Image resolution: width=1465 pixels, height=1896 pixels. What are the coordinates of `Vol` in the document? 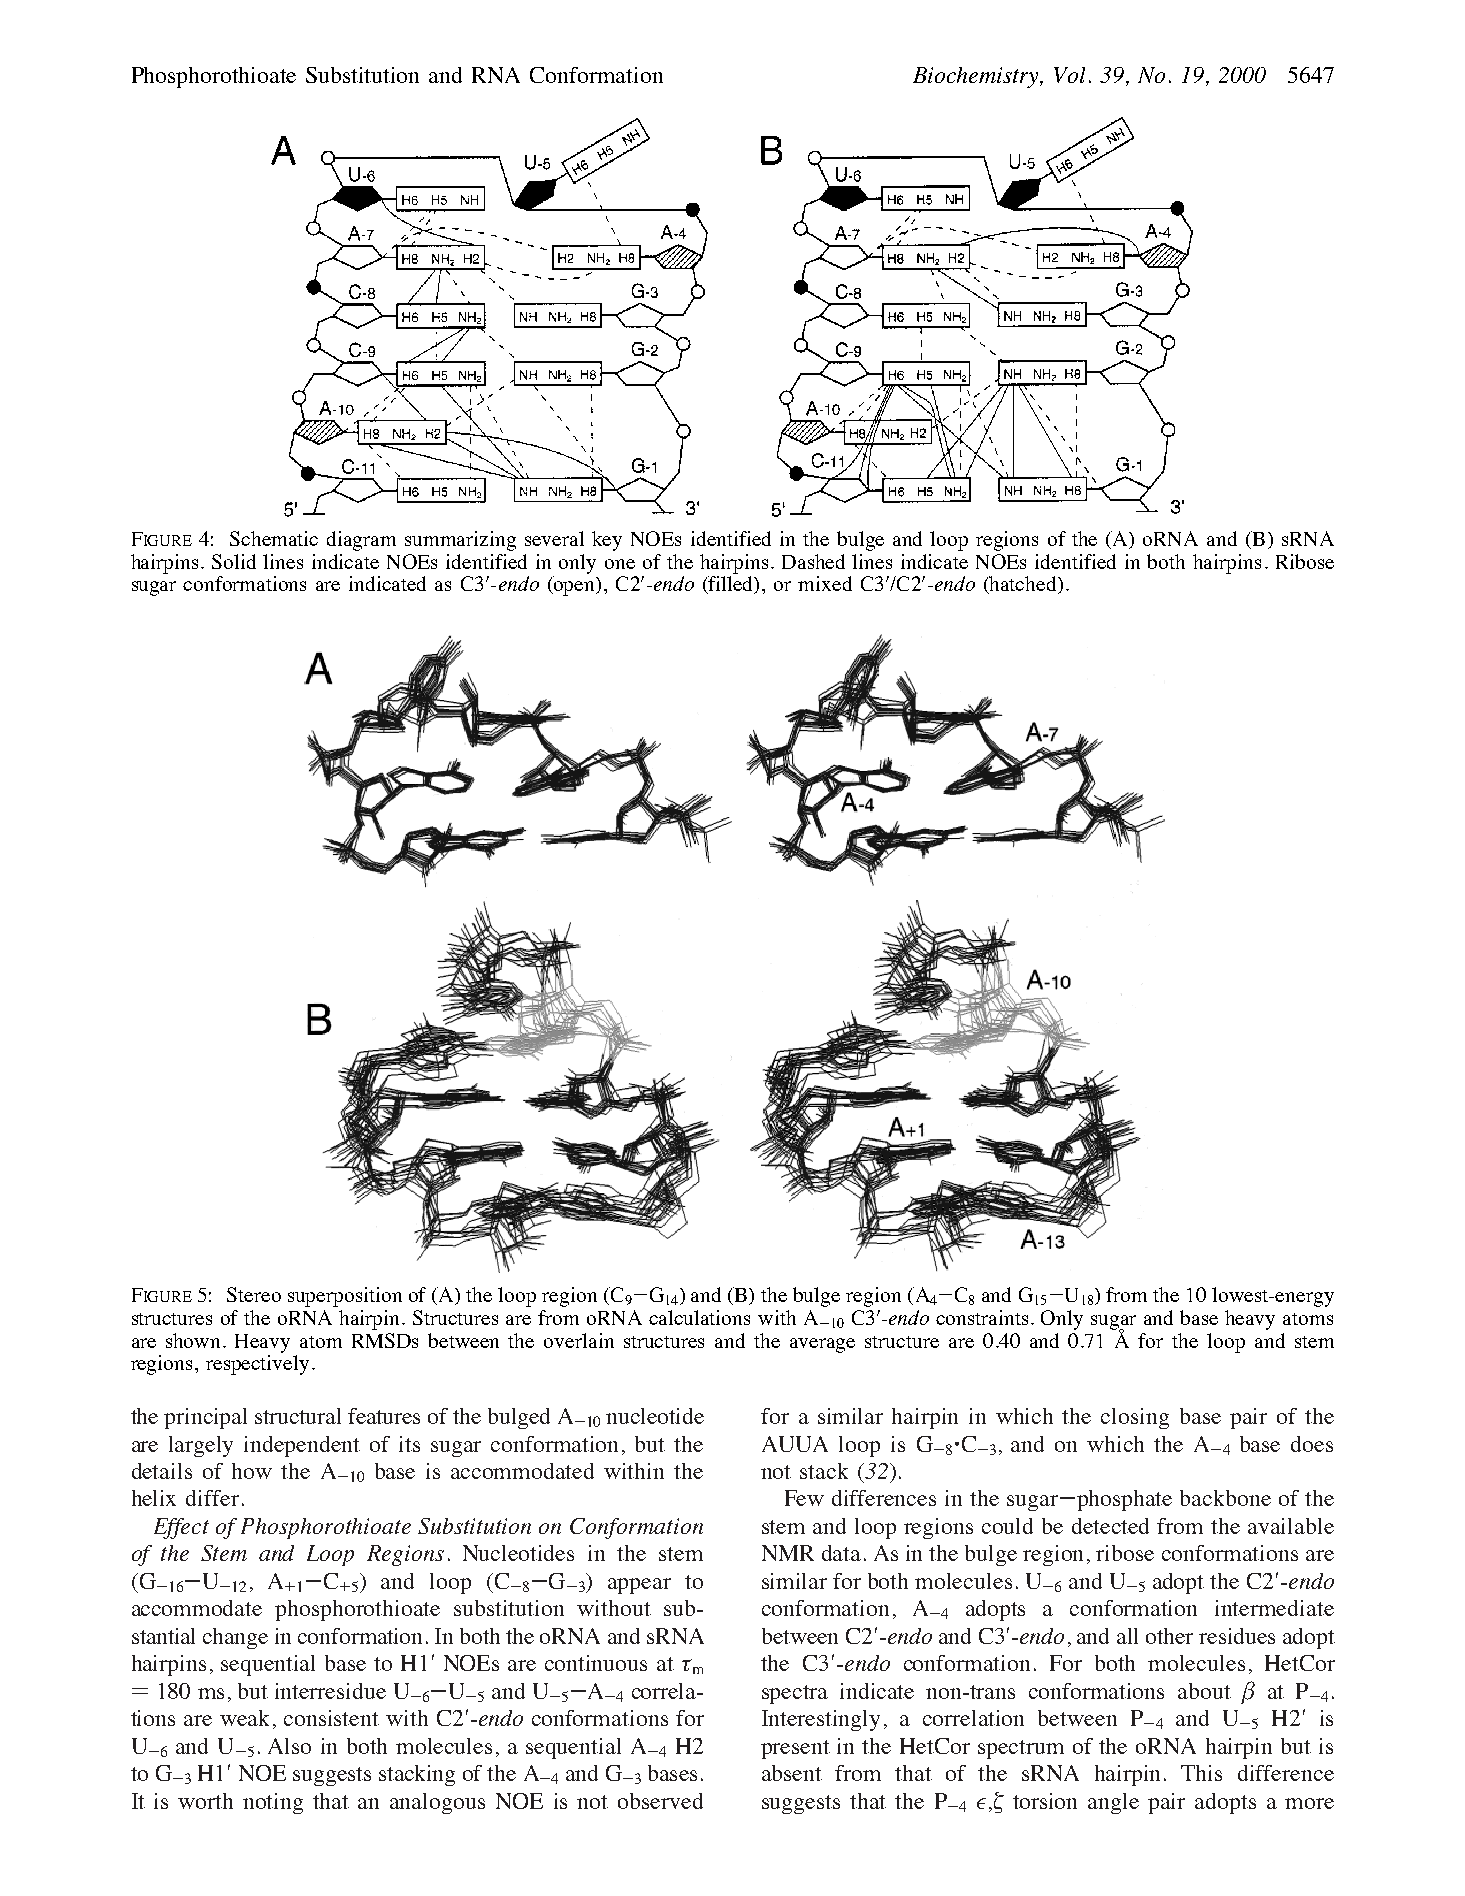 It's located at (1069, 75).
